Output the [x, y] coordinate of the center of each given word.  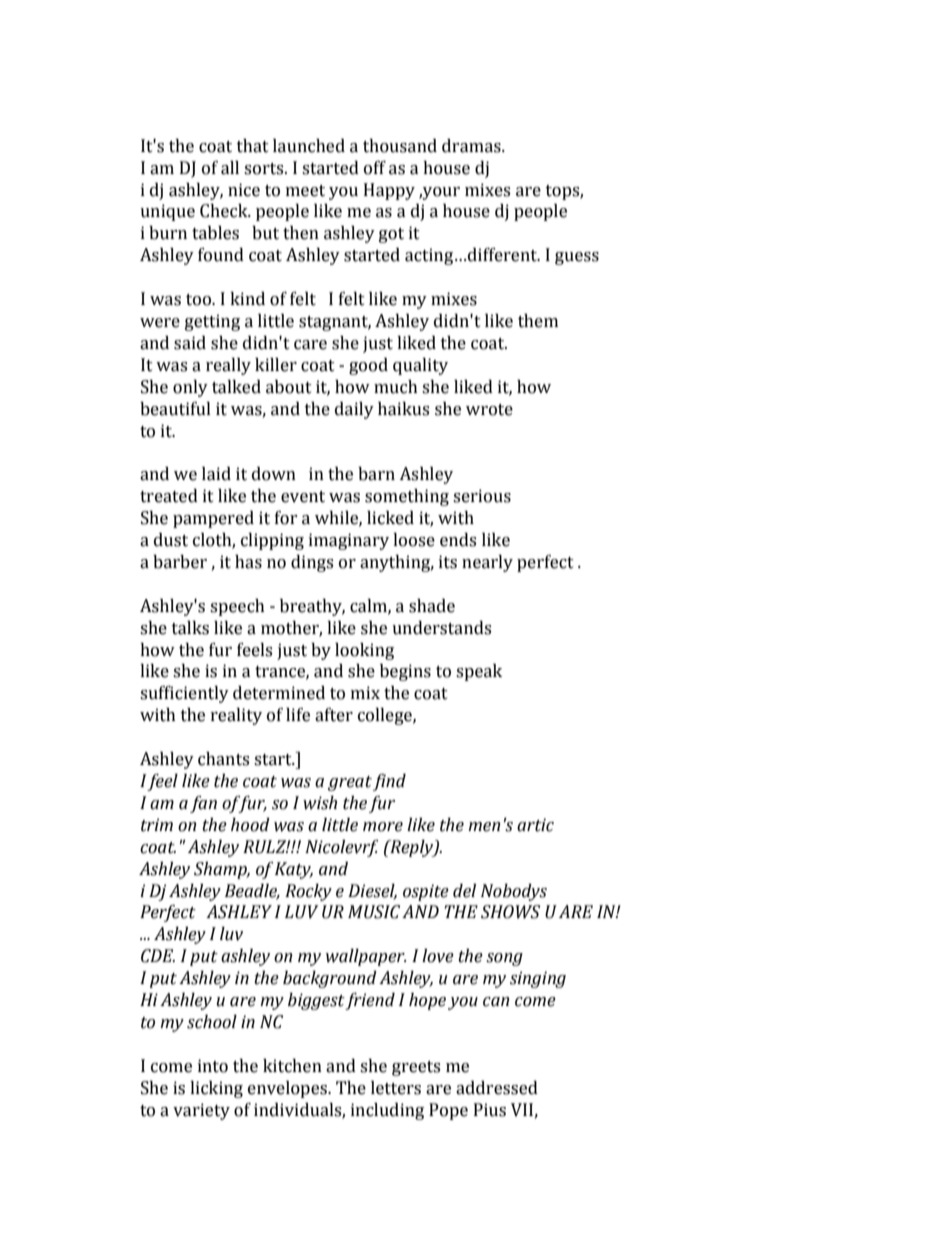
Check [225, 211]
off [375, 168]
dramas [472, 146]
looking [364, 651]
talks [190, 628]
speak [479, 672]
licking [216, 1089]
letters [396, 1088]
